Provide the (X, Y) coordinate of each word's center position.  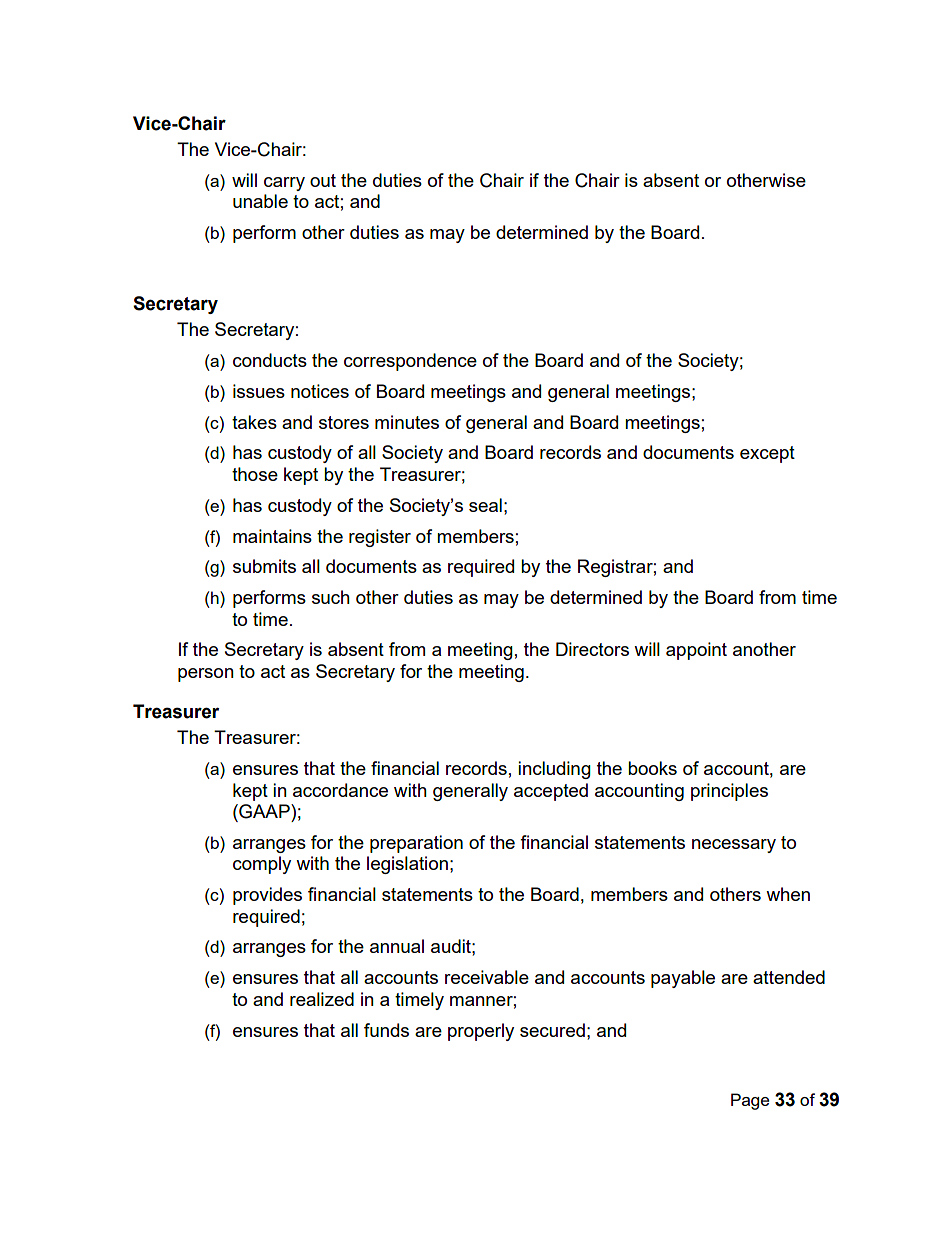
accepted (551, 792)
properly (481, 1032)
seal (485, 505)
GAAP (264, 811)
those (255, 474)
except (767, 454)
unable (260, 201)
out (323, 180)
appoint (696, 651)
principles (729, 792)
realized (322, 999)
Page (750, 1101)
